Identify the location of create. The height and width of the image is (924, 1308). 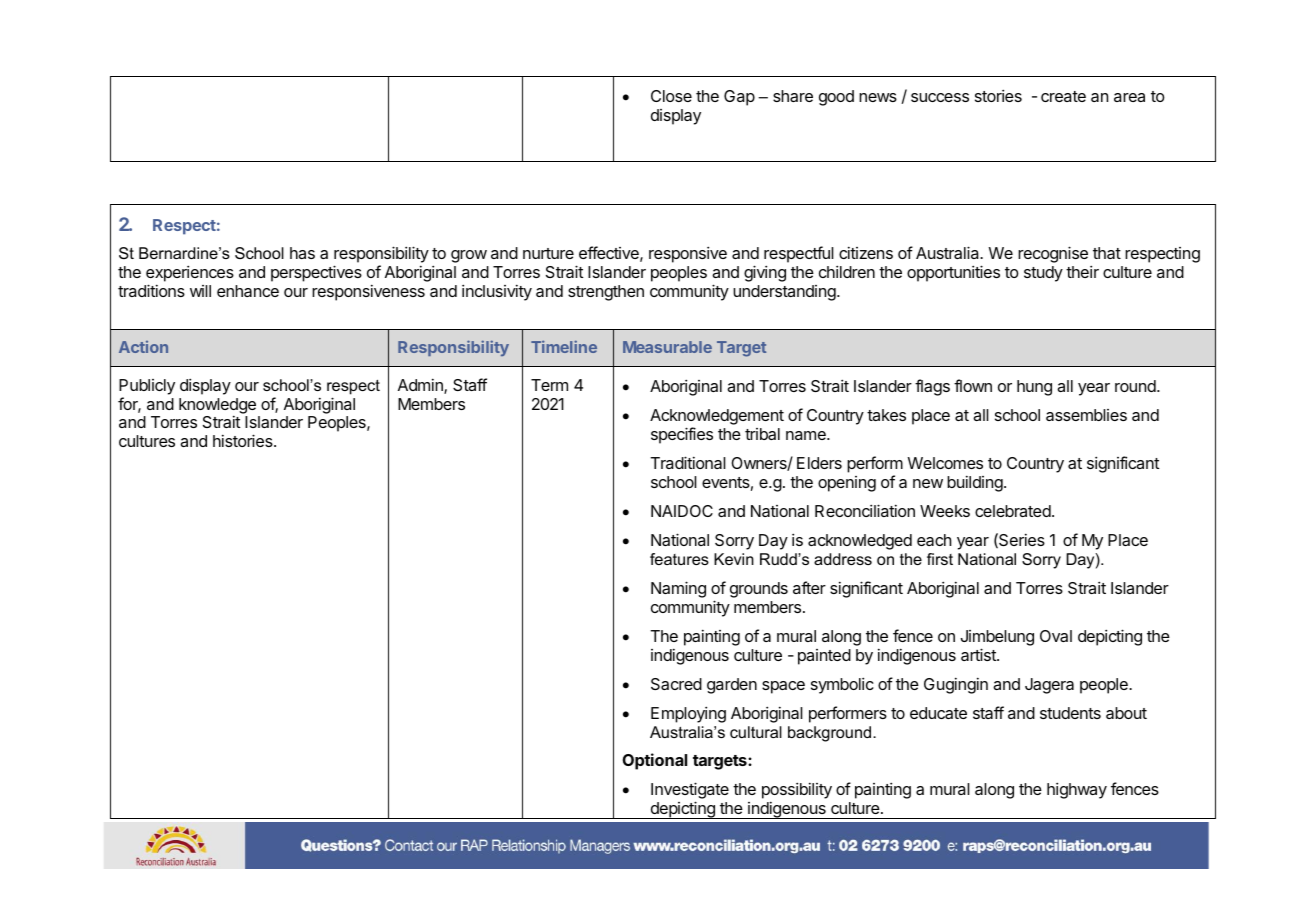
(1063, 96).
